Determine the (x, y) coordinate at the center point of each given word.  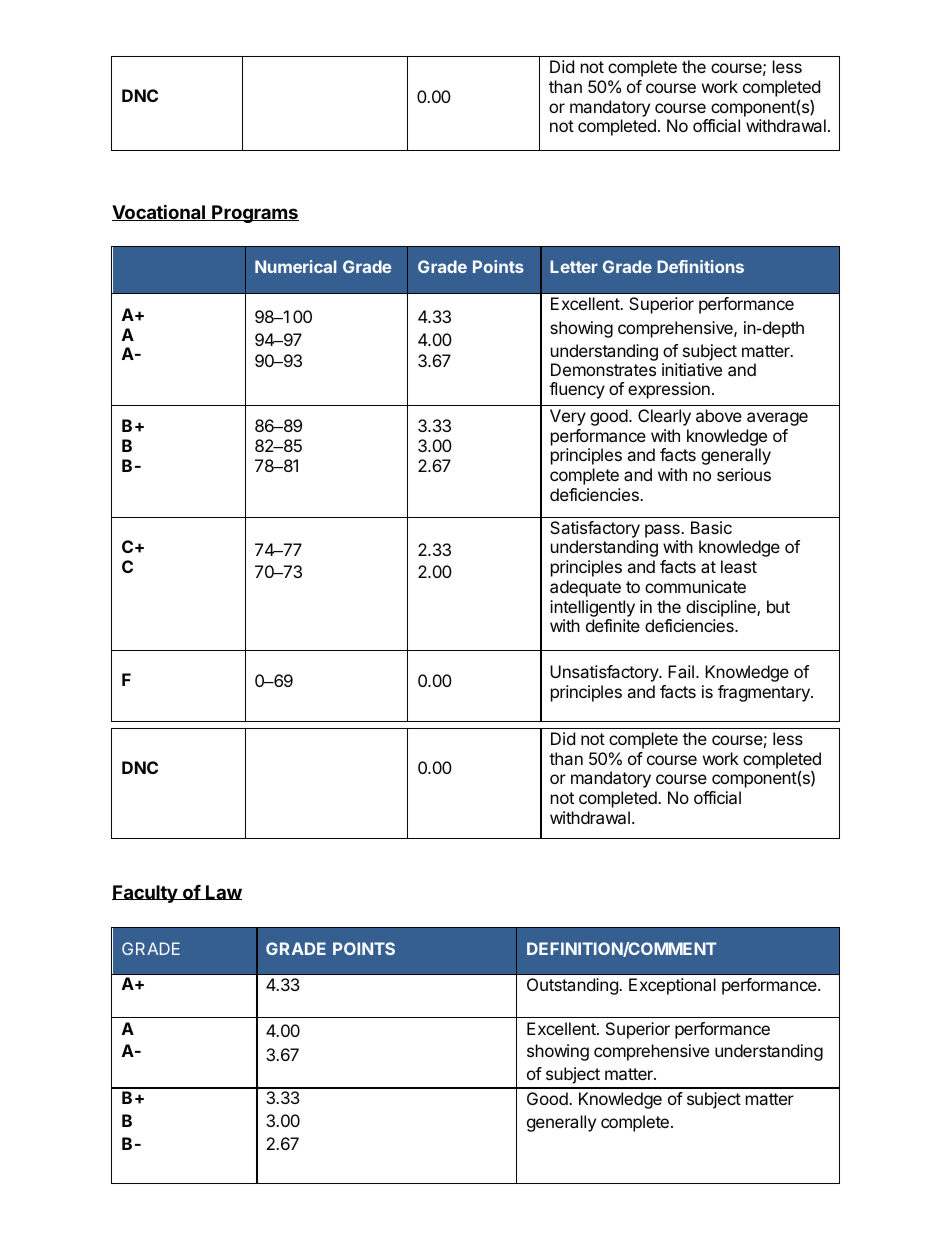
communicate (695, 586)
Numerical (295, 266)
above (719, 415)
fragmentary (765, 693)
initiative (692, 369)
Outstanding (573, 986)
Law (223, 892)
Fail (681, 671)
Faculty (145, 894)
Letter (574, 266)
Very (568, 417)
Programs (254, 214)
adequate (585, 588)
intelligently (592, 608)
